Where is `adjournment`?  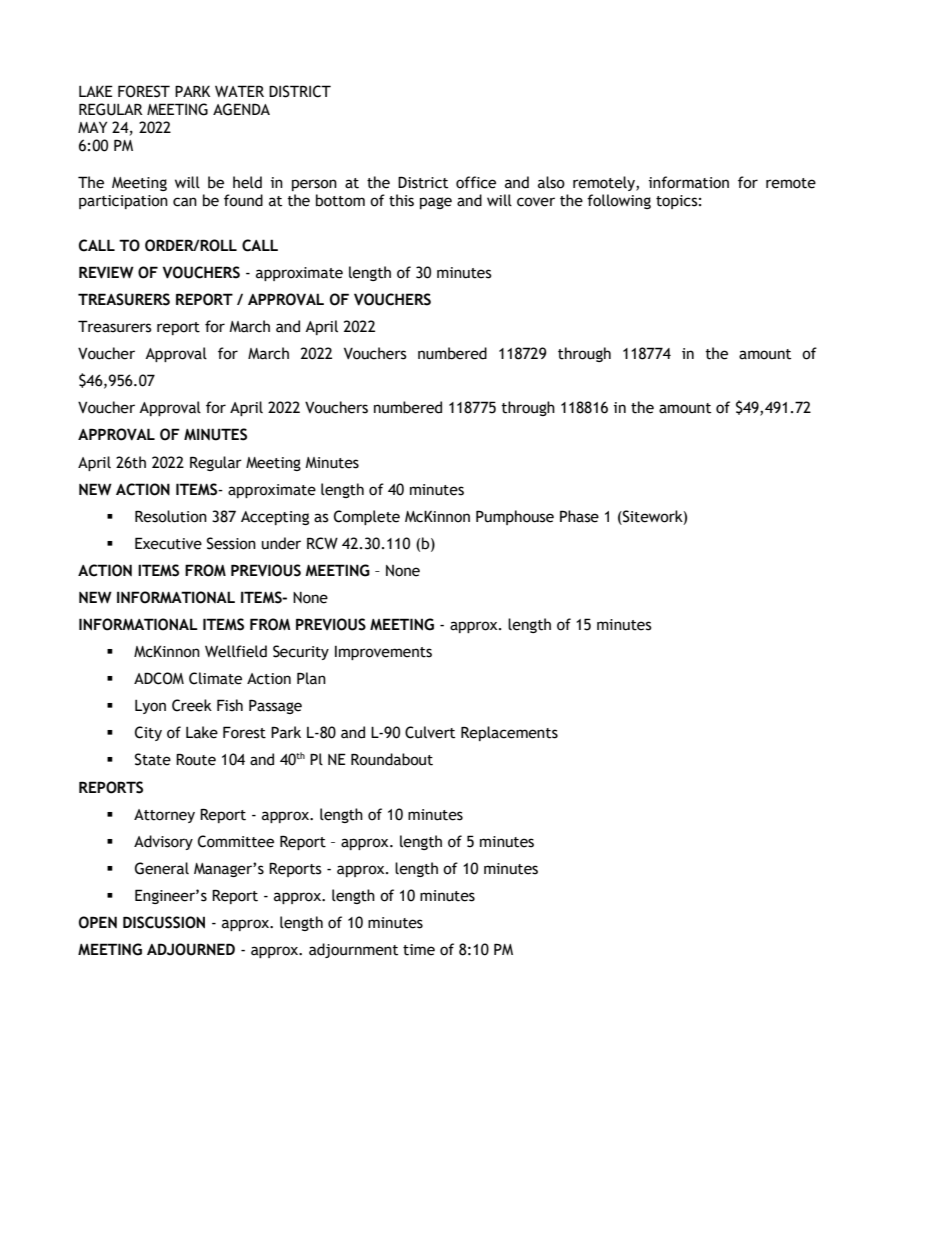
adjournment is located at coordinates (353, 950).
